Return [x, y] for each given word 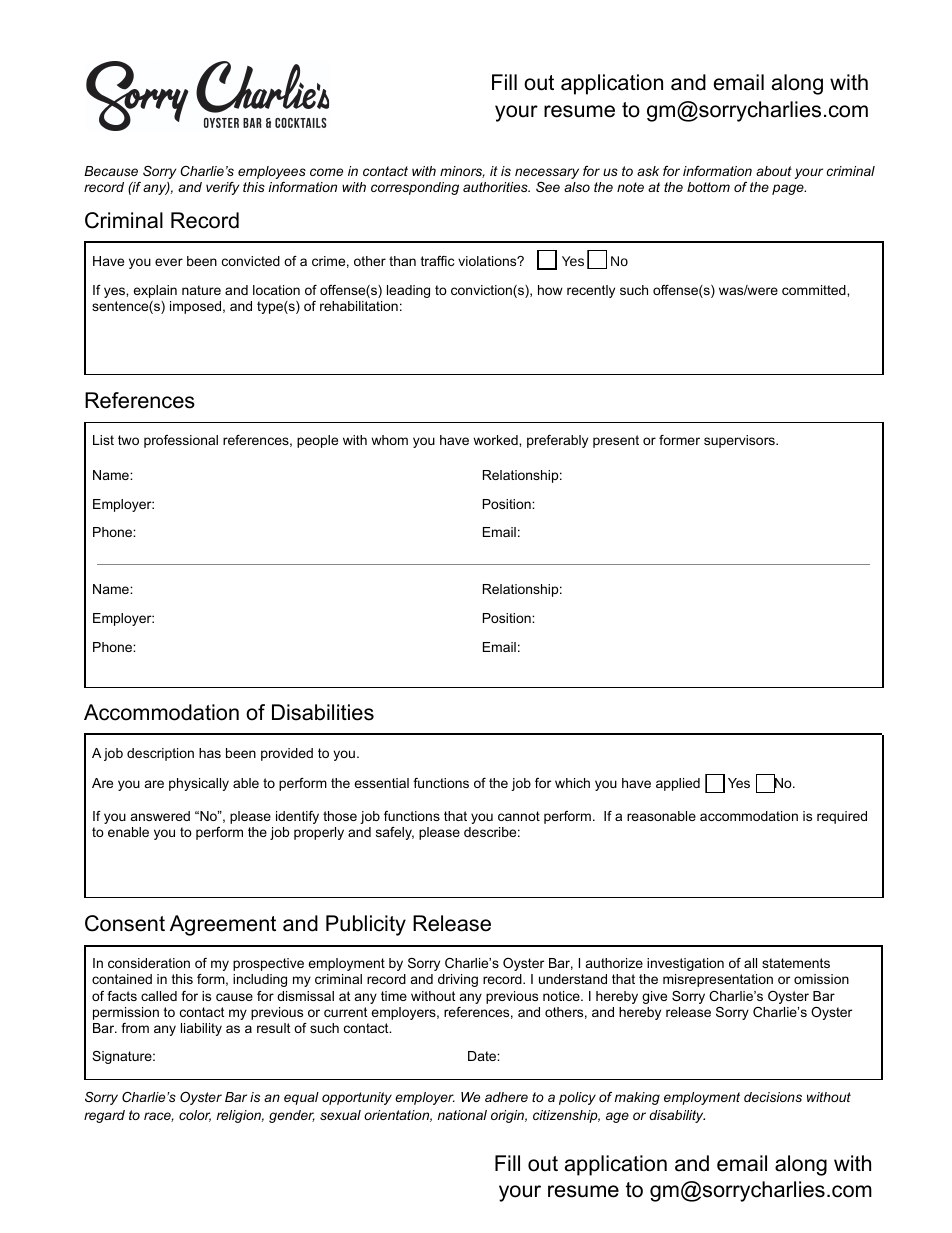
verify [222, 188]
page [788, 189]
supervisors [740, 441]
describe [490, 832]
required [842, 817]
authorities [496, 187]
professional [181, 441]
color [195, 1116]
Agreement [223, 925]
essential [381, 783]
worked [496, 440]
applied [678, 784]
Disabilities [323, 712]
